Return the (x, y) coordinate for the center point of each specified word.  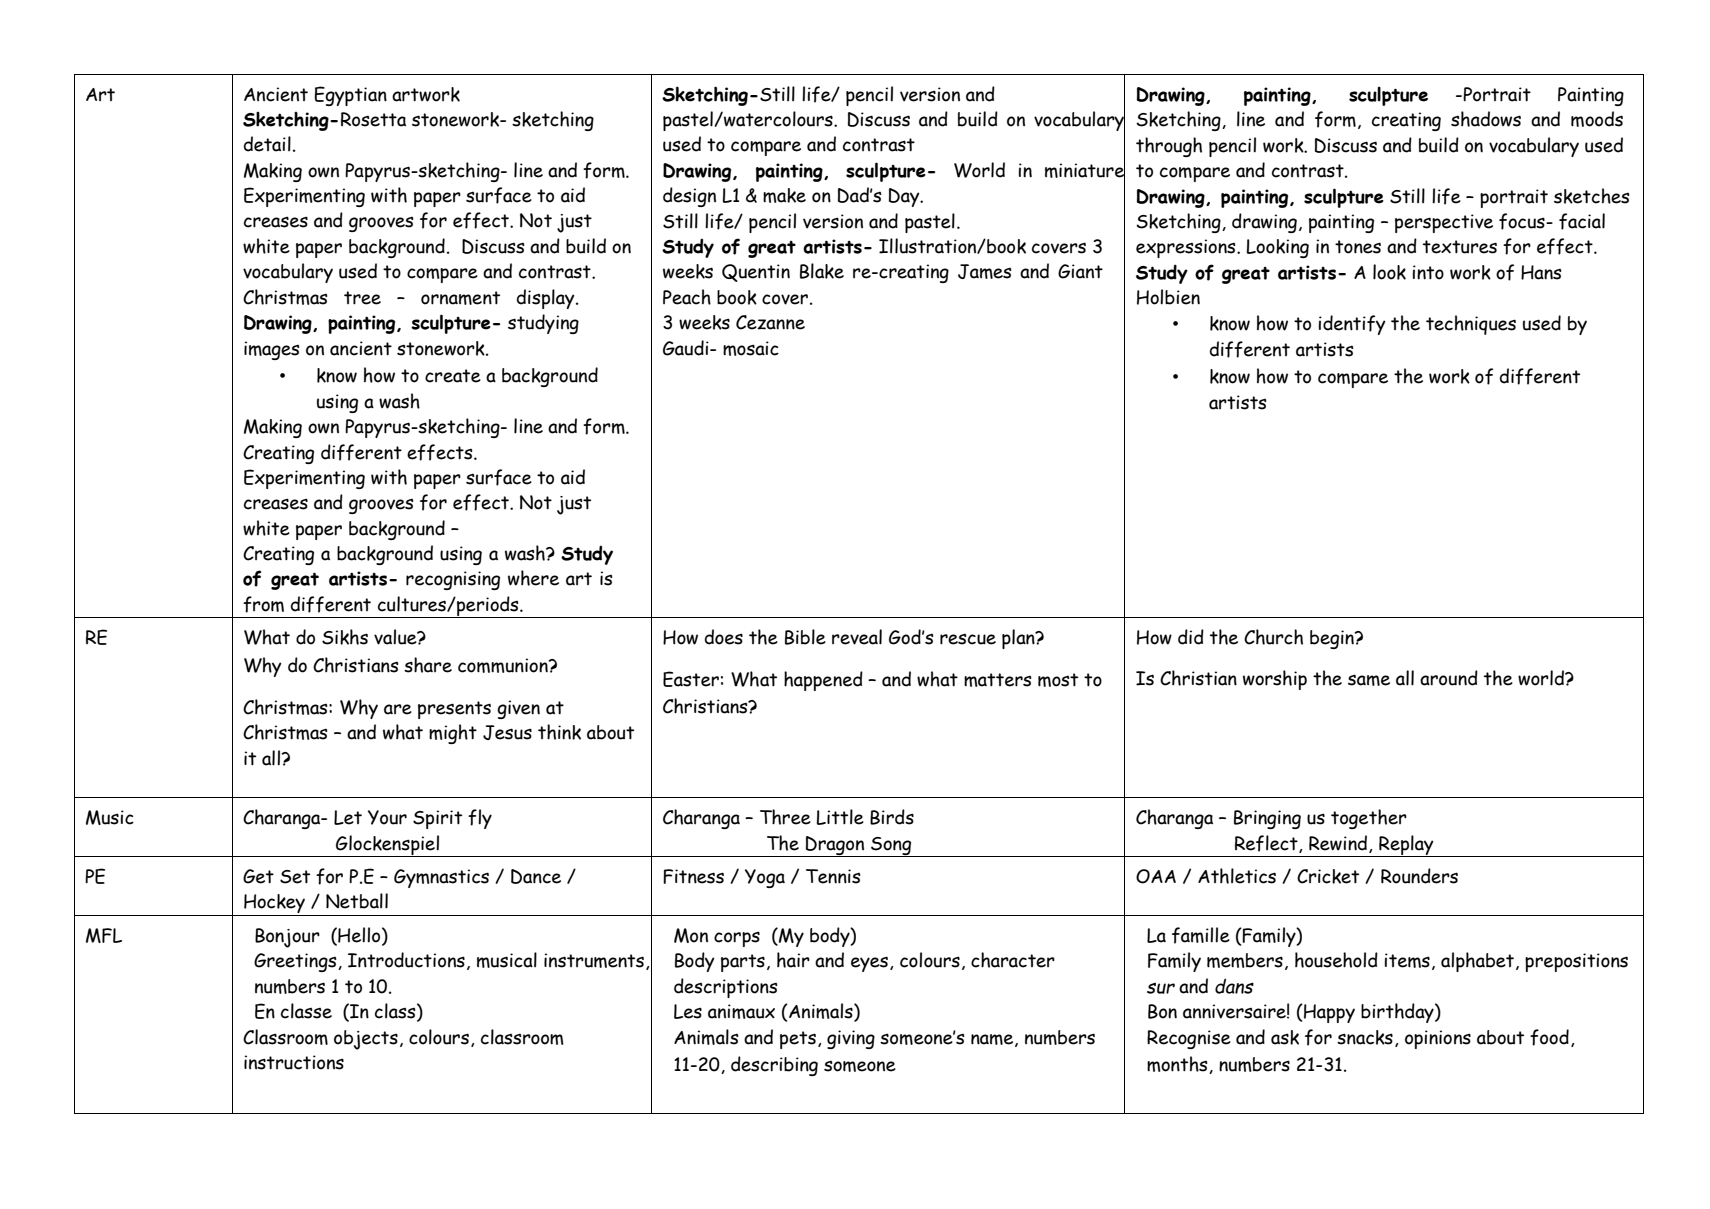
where (533, 578)
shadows (1486, 119)
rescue (968, 639)
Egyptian (350, 96)
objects (366, 1040)
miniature (1085, 170)
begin (1333, 639)
